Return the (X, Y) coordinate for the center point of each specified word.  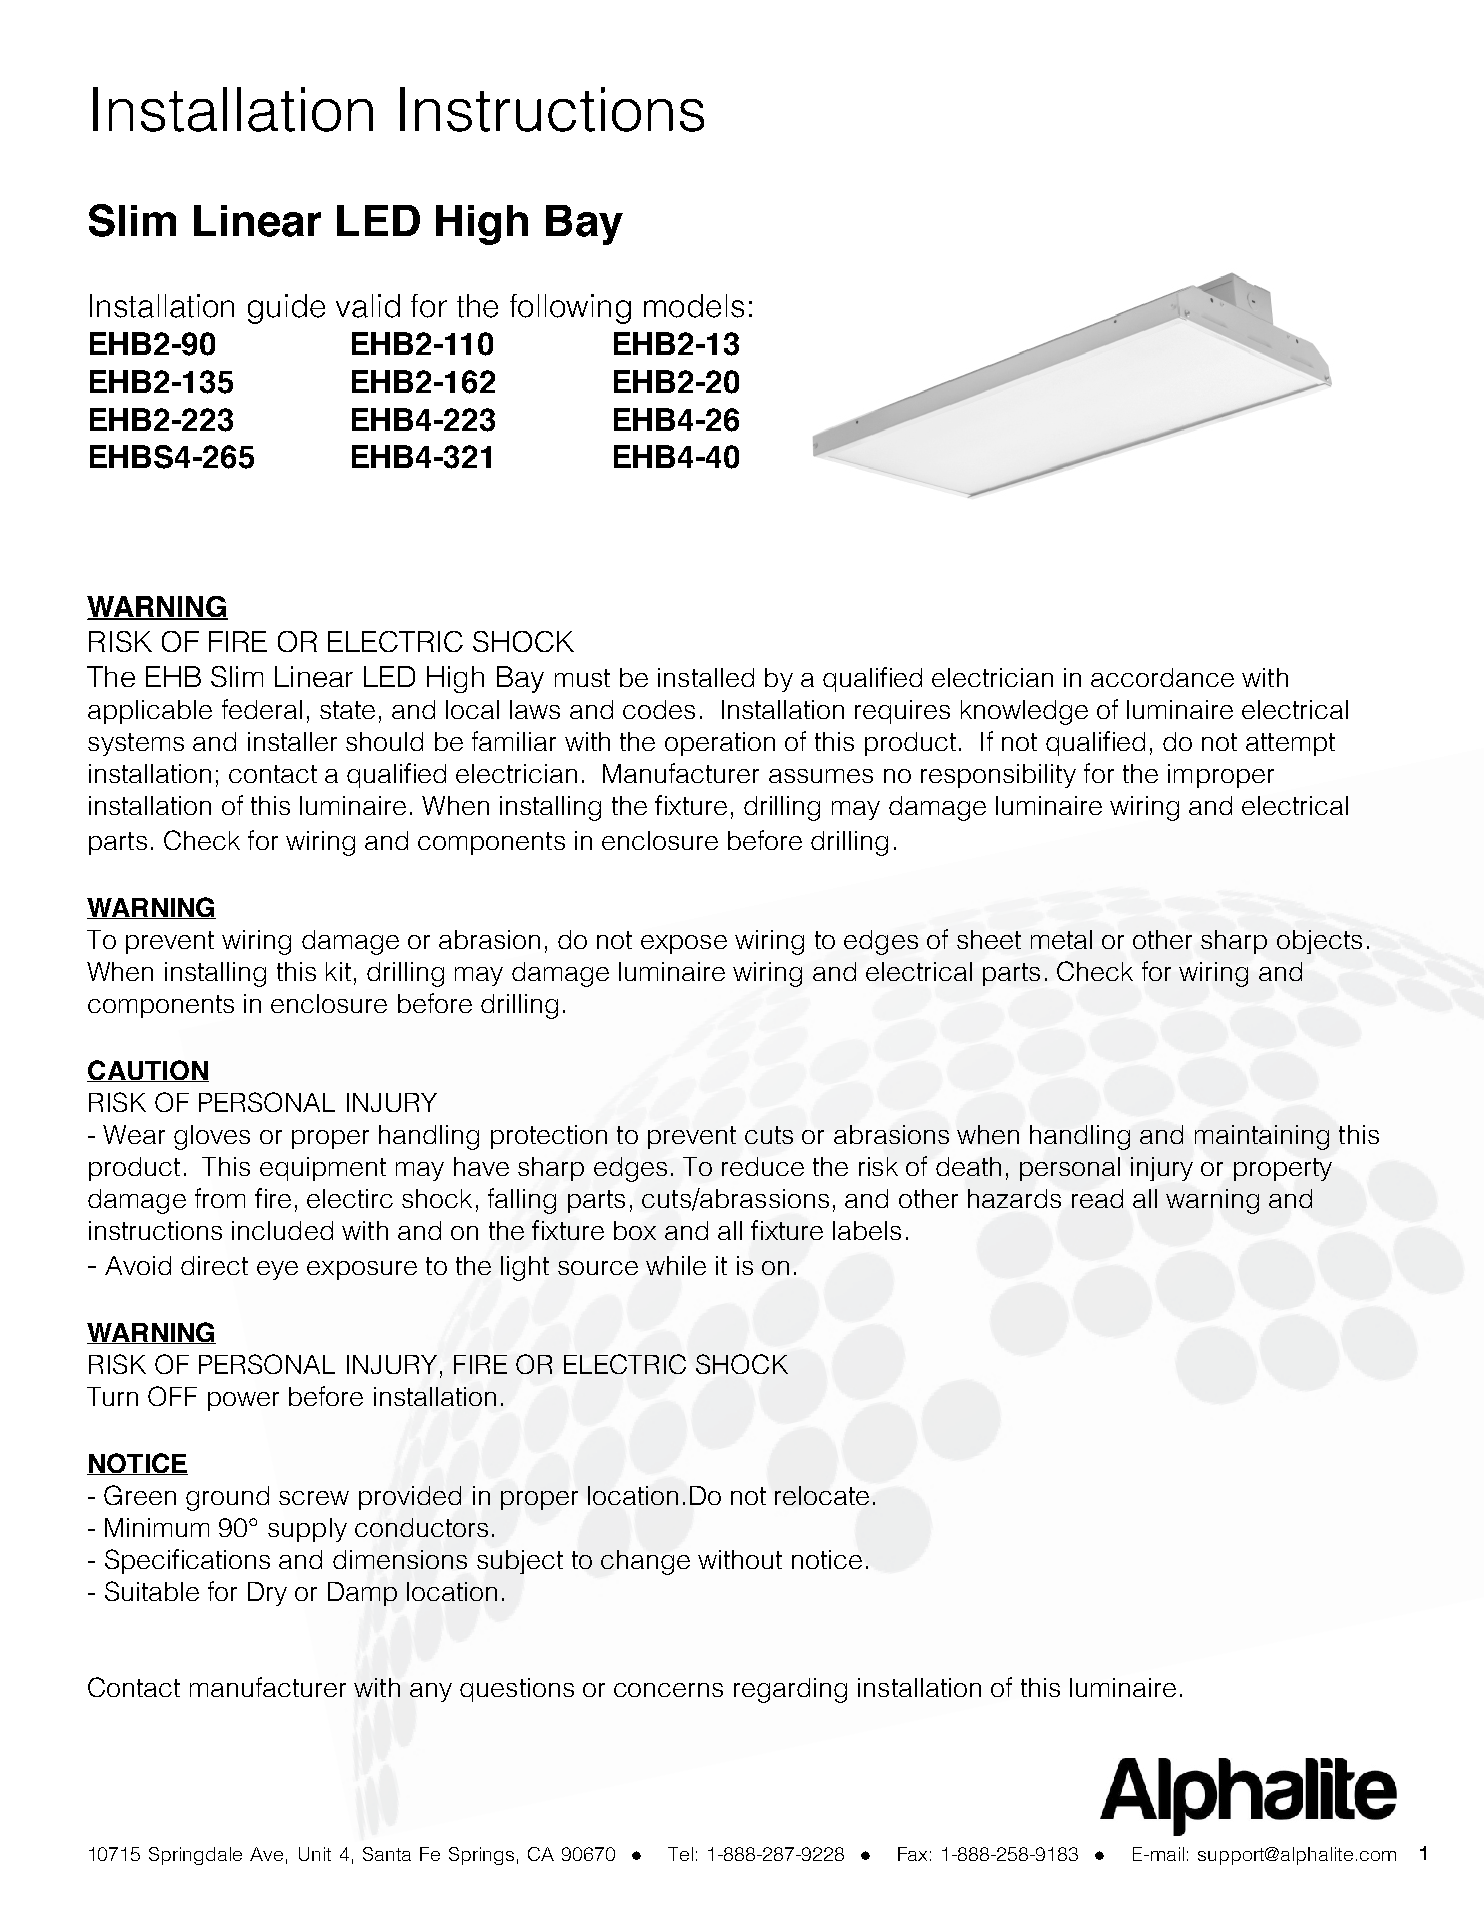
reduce (763, 1166)
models (694, 306)
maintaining (1262, 1137)
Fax (912, 1854)
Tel (680, 1854)
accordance (1162, 677)
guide (286, 309)
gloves (212, 1137)
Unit (315, 1854)
